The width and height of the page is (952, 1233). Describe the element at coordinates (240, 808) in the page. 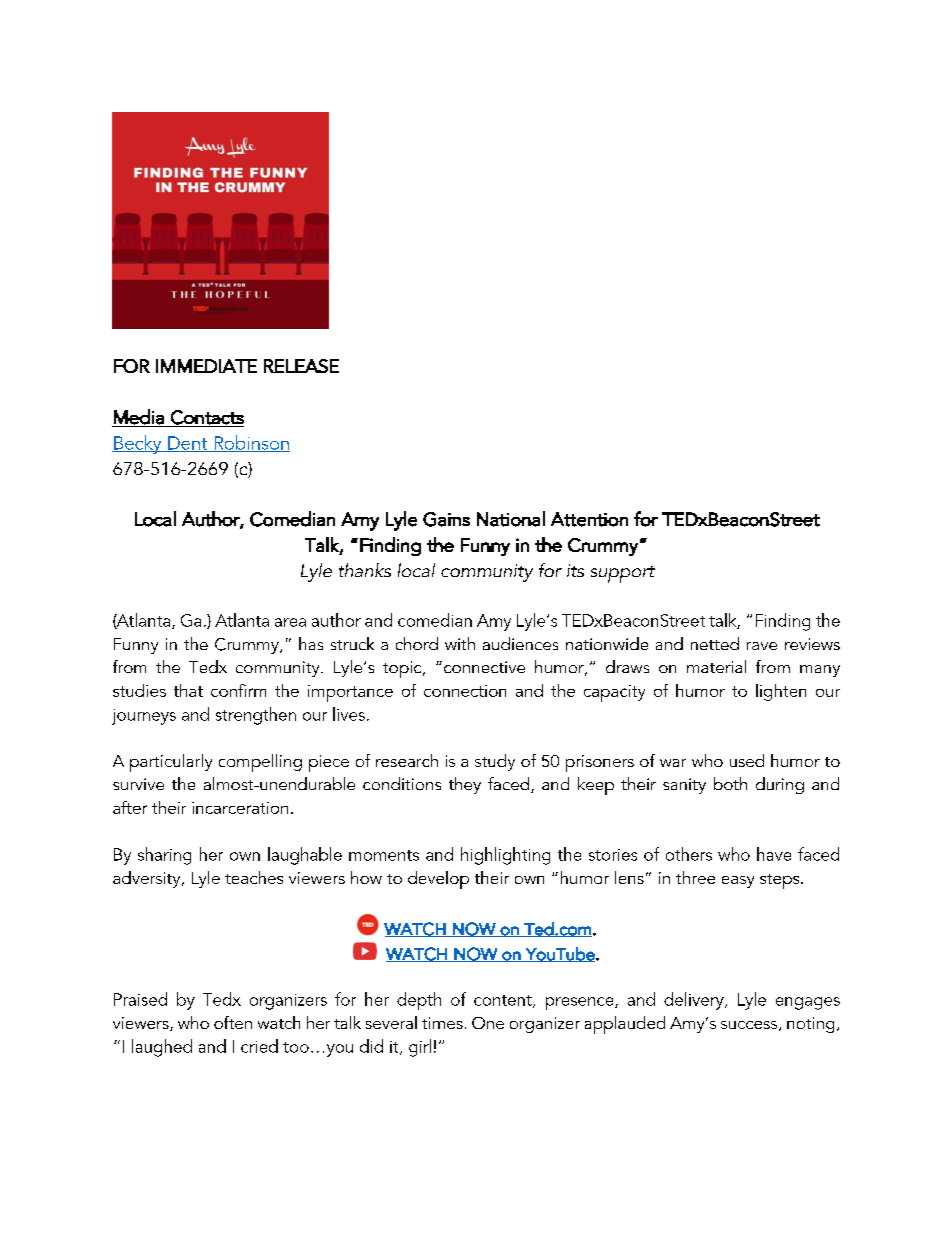

I see `incarceration` at that location.
